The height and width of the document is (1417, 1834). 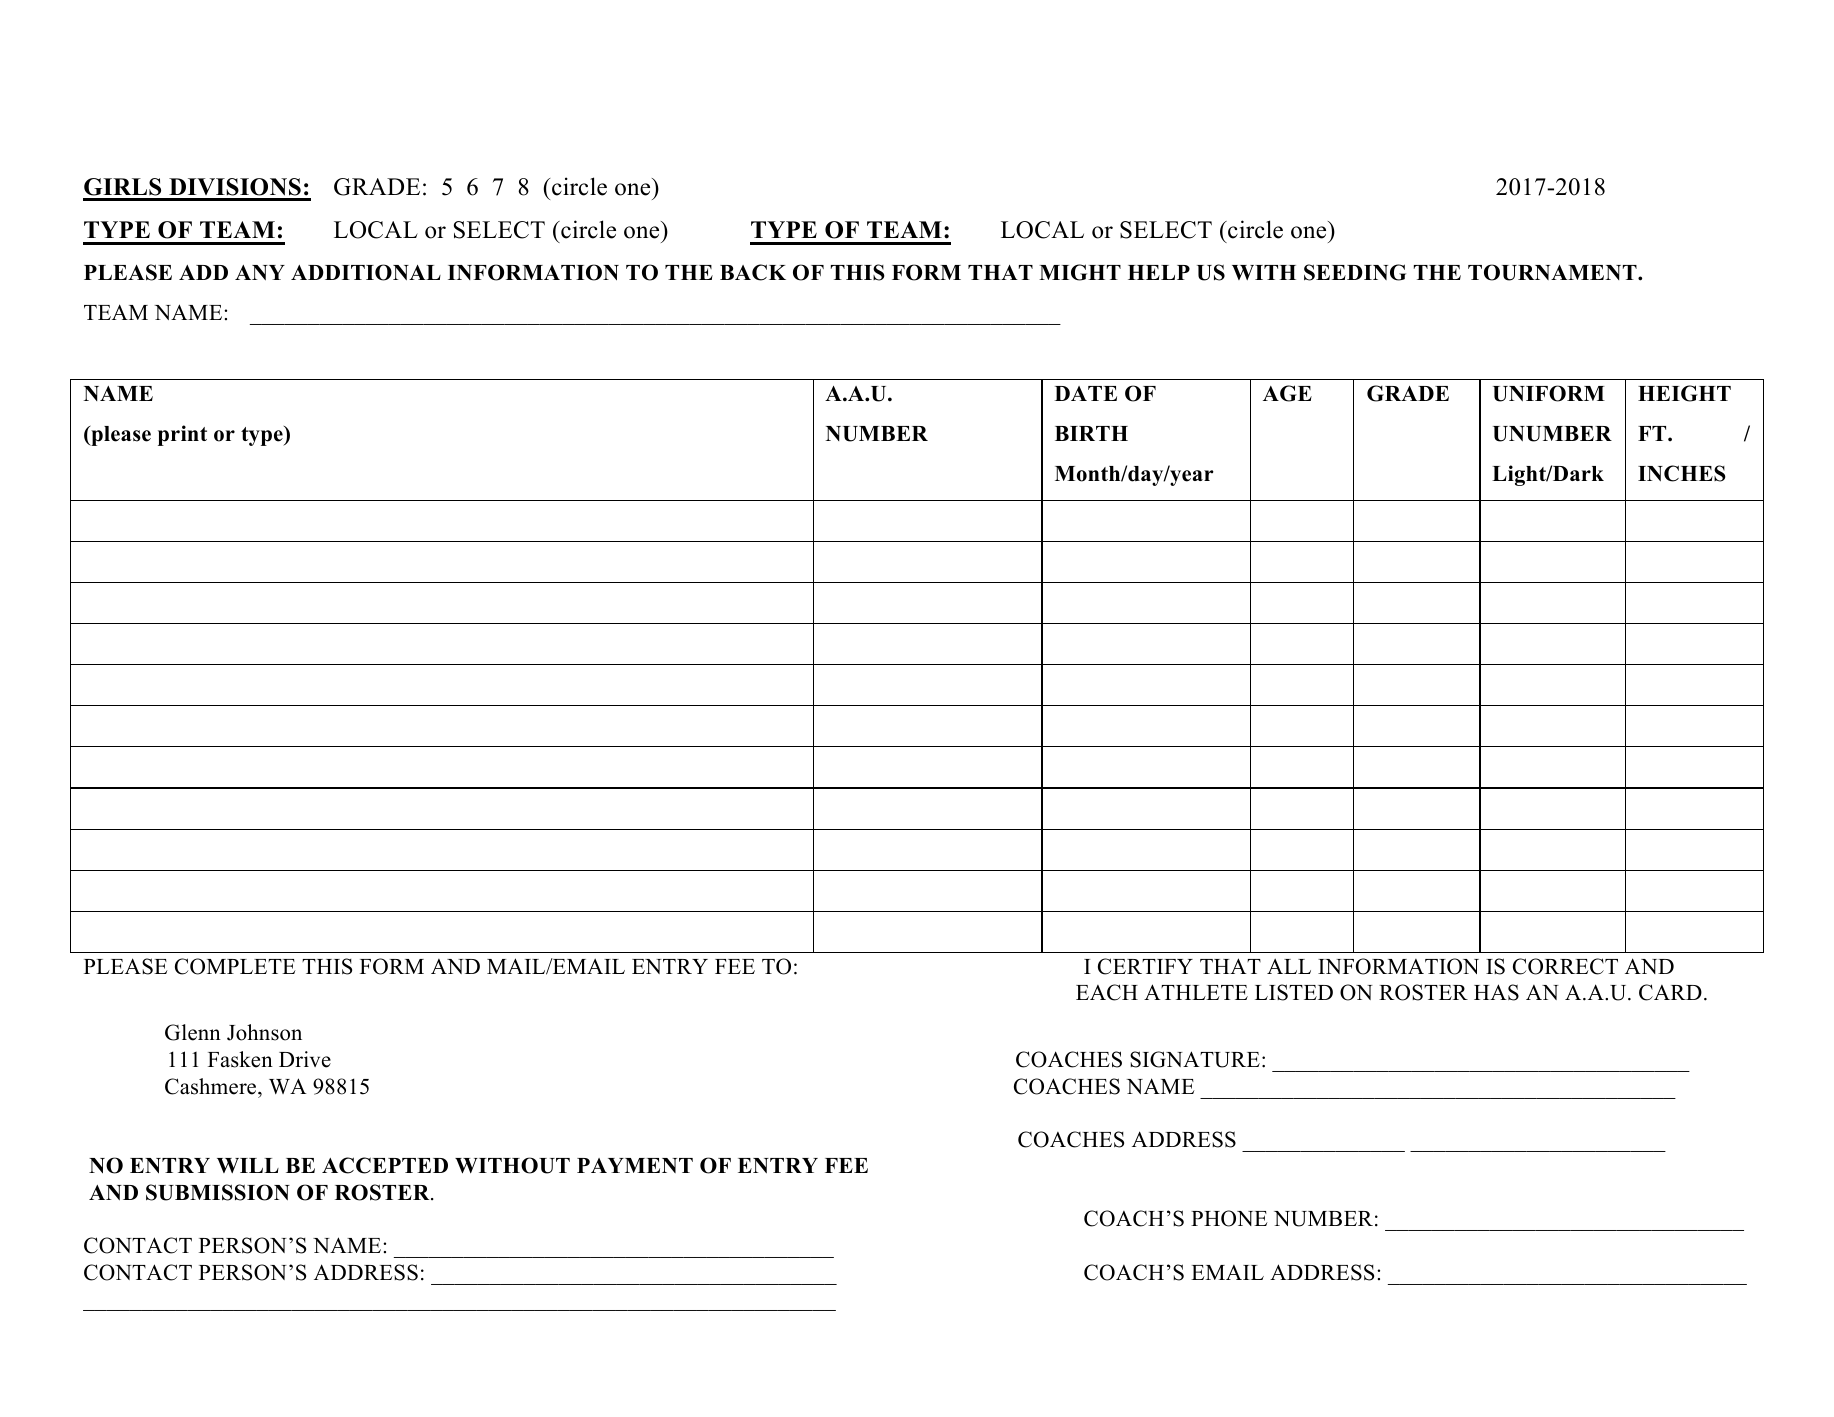 What do you see at coordinates (235, 966) in the document?
I see `COMPLETE` at bounding box center [235, 966].
